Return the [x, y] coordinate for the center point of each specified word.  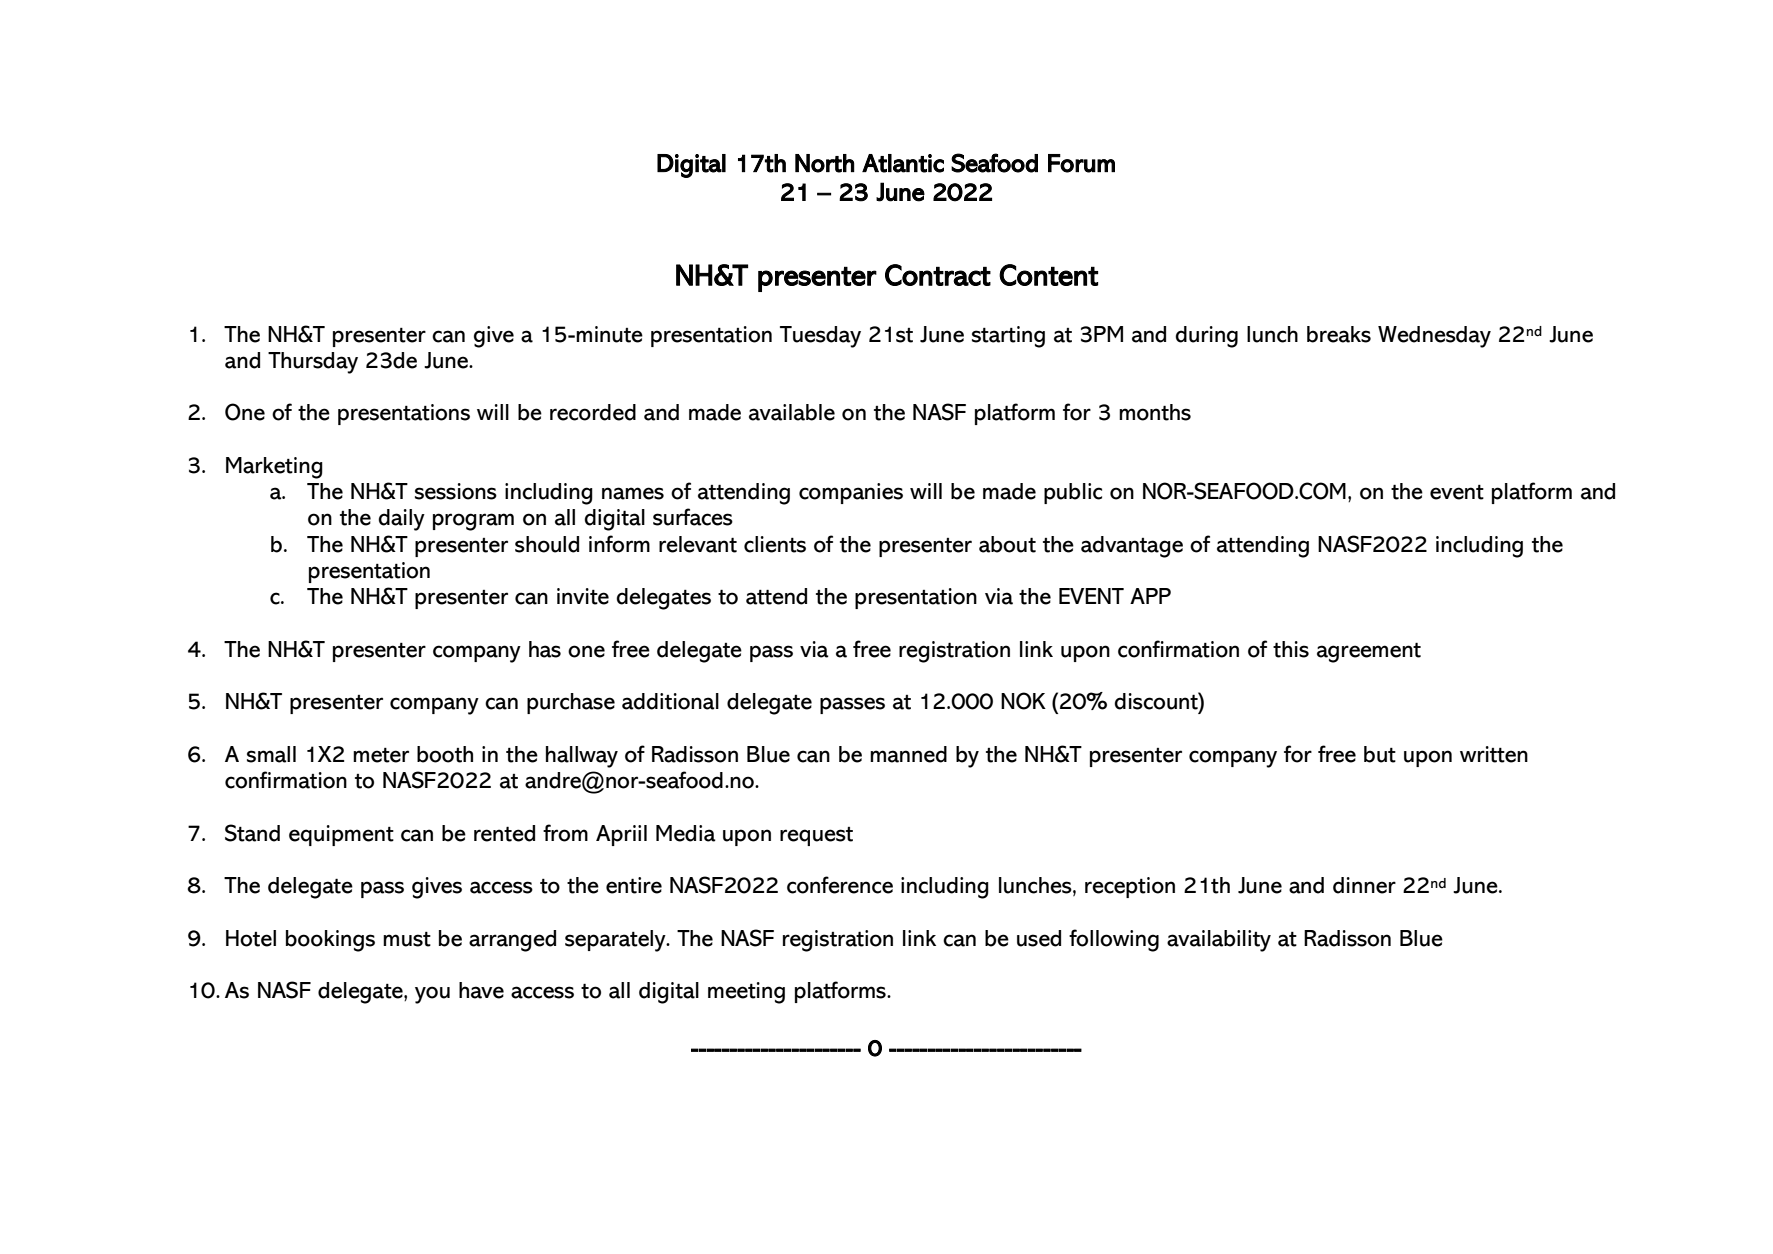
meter [381, 755]
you [432, 995]
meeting [746, 993]
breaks [1339, 334]
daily [401, 520]
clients [775, 544]
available [792, 412]
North [825, 163]
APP [1150, 596]
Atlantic [903, 163]
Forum [1081, 163]
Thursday [313, 363]
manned [908, 754]
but [1380, 754]
